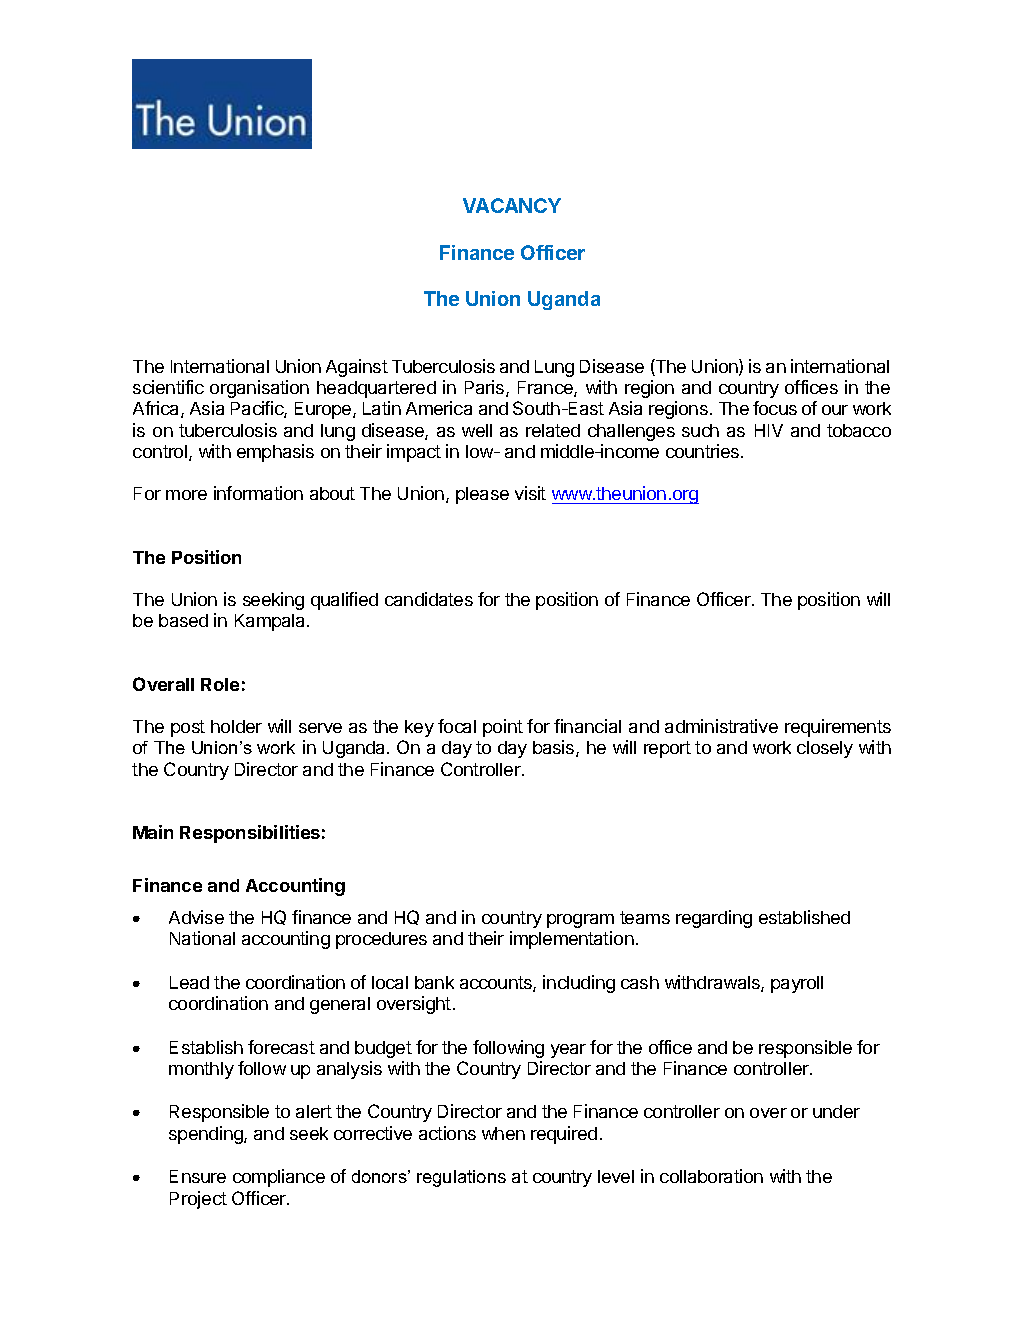 The image size is (1024, 1326). Describe the element at coordinates (775, 408) in the document. I see `focus` at that location.
